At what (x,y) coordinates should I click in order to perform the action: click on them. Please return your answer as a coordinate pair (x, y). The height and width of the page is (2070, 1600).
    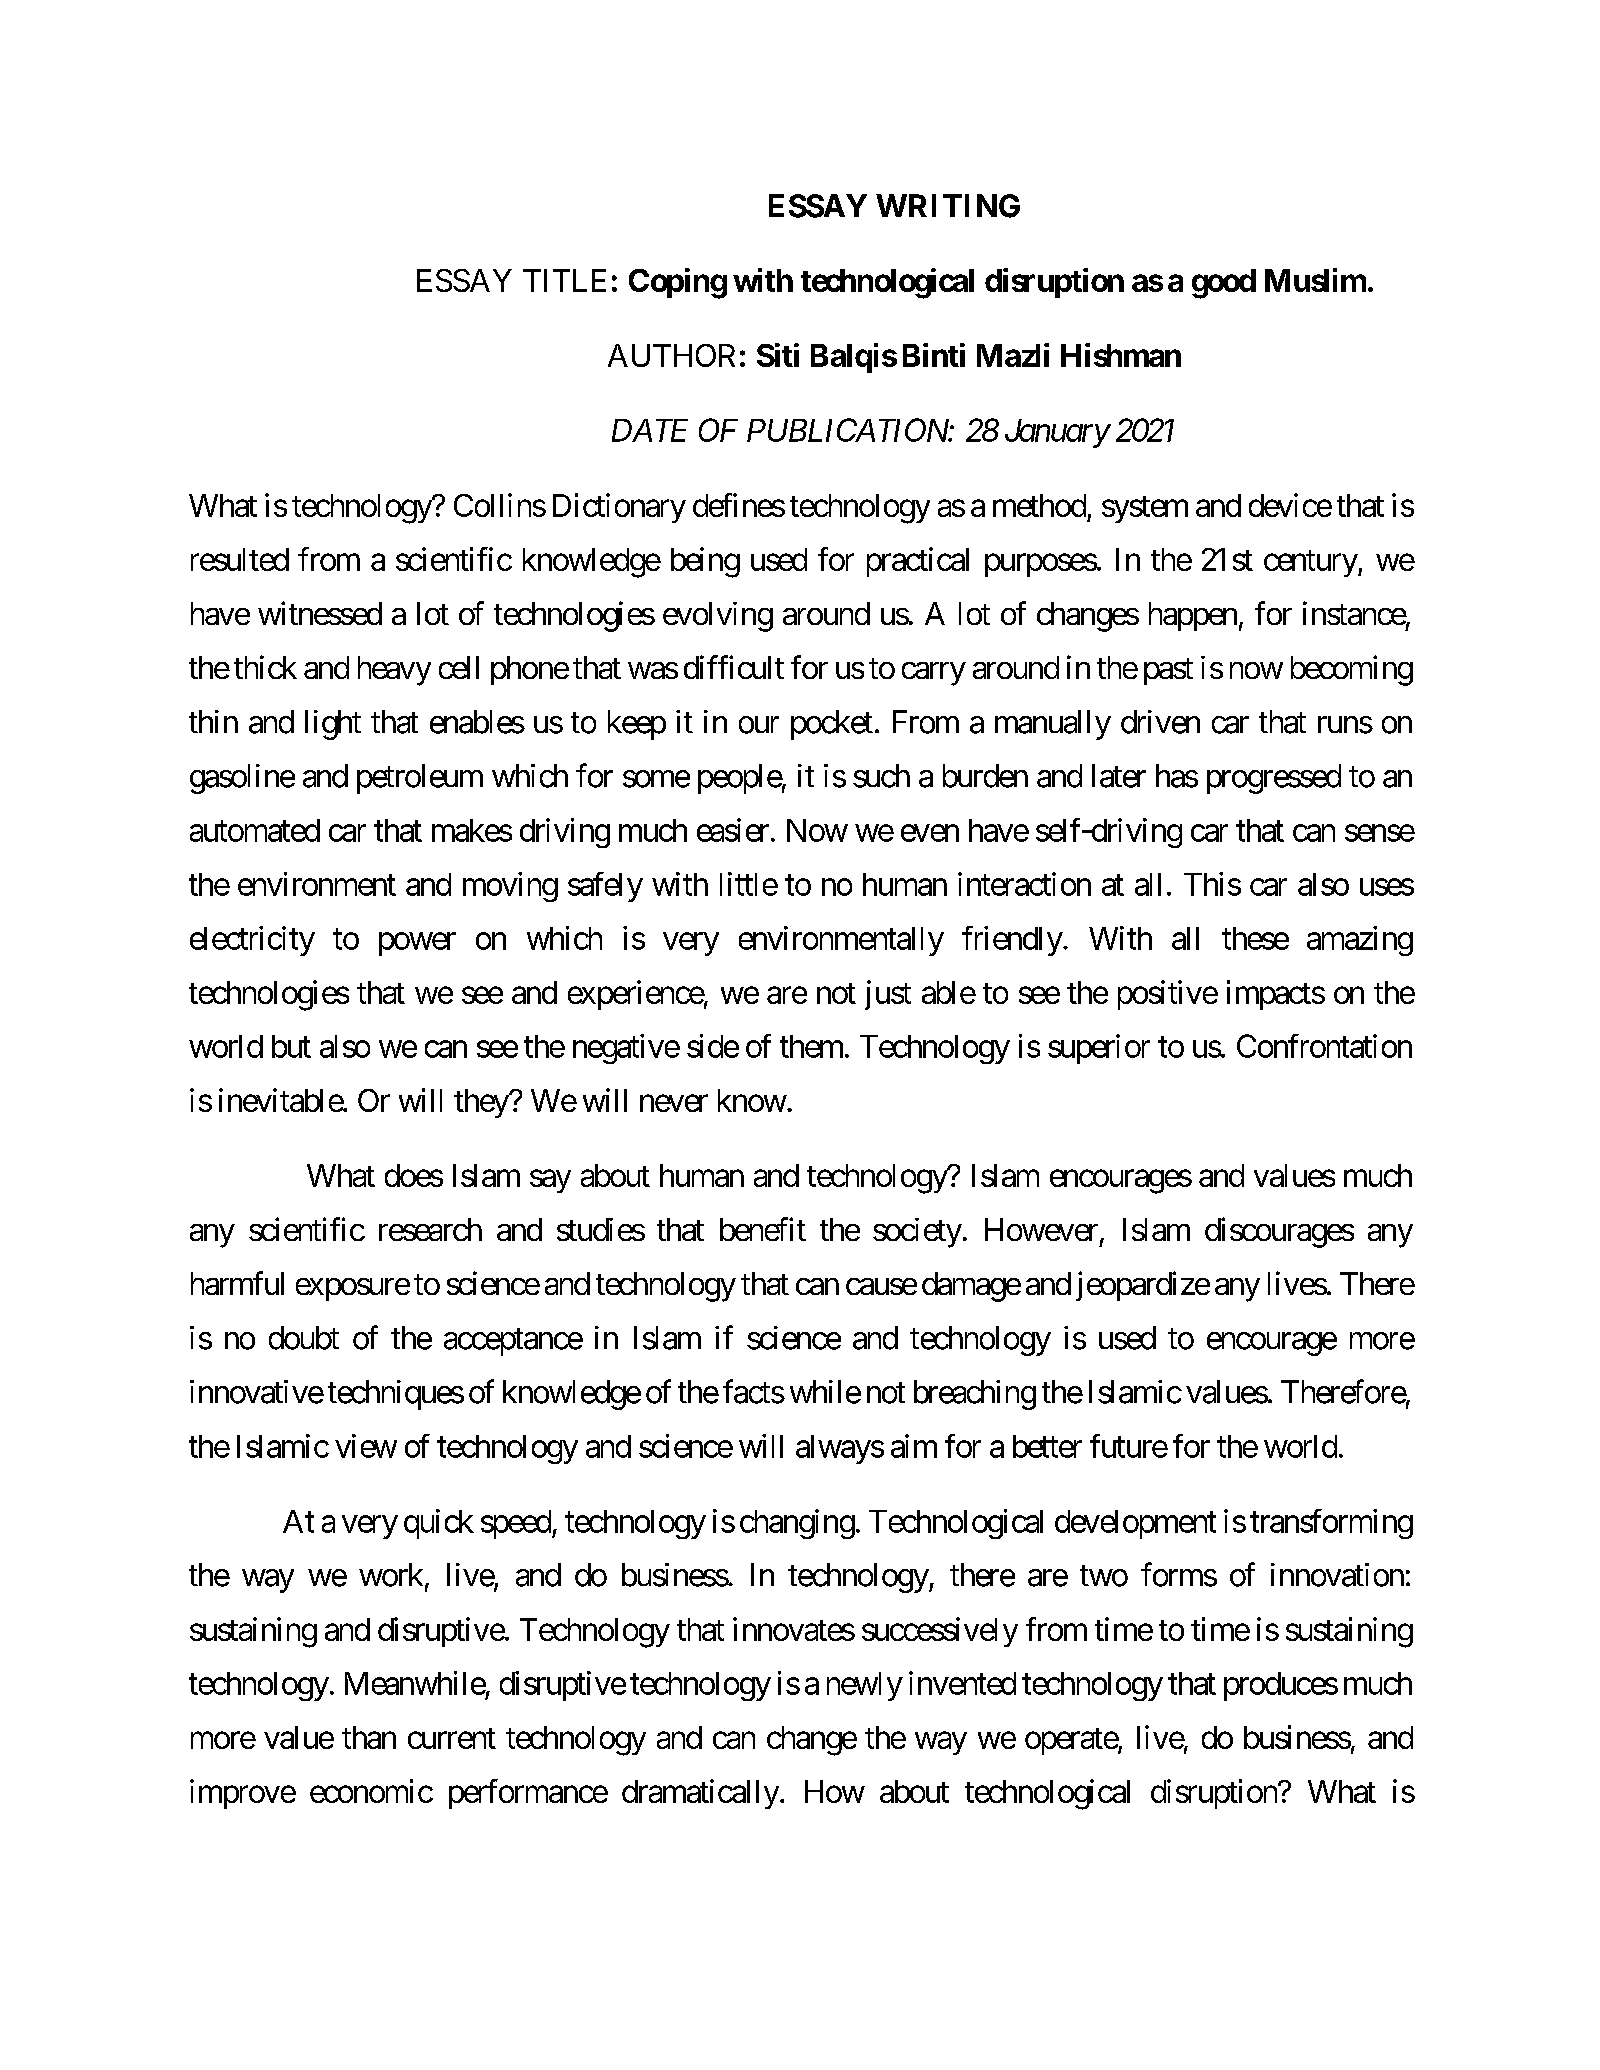
    Looking at the image, I should click on (811, 1046).
